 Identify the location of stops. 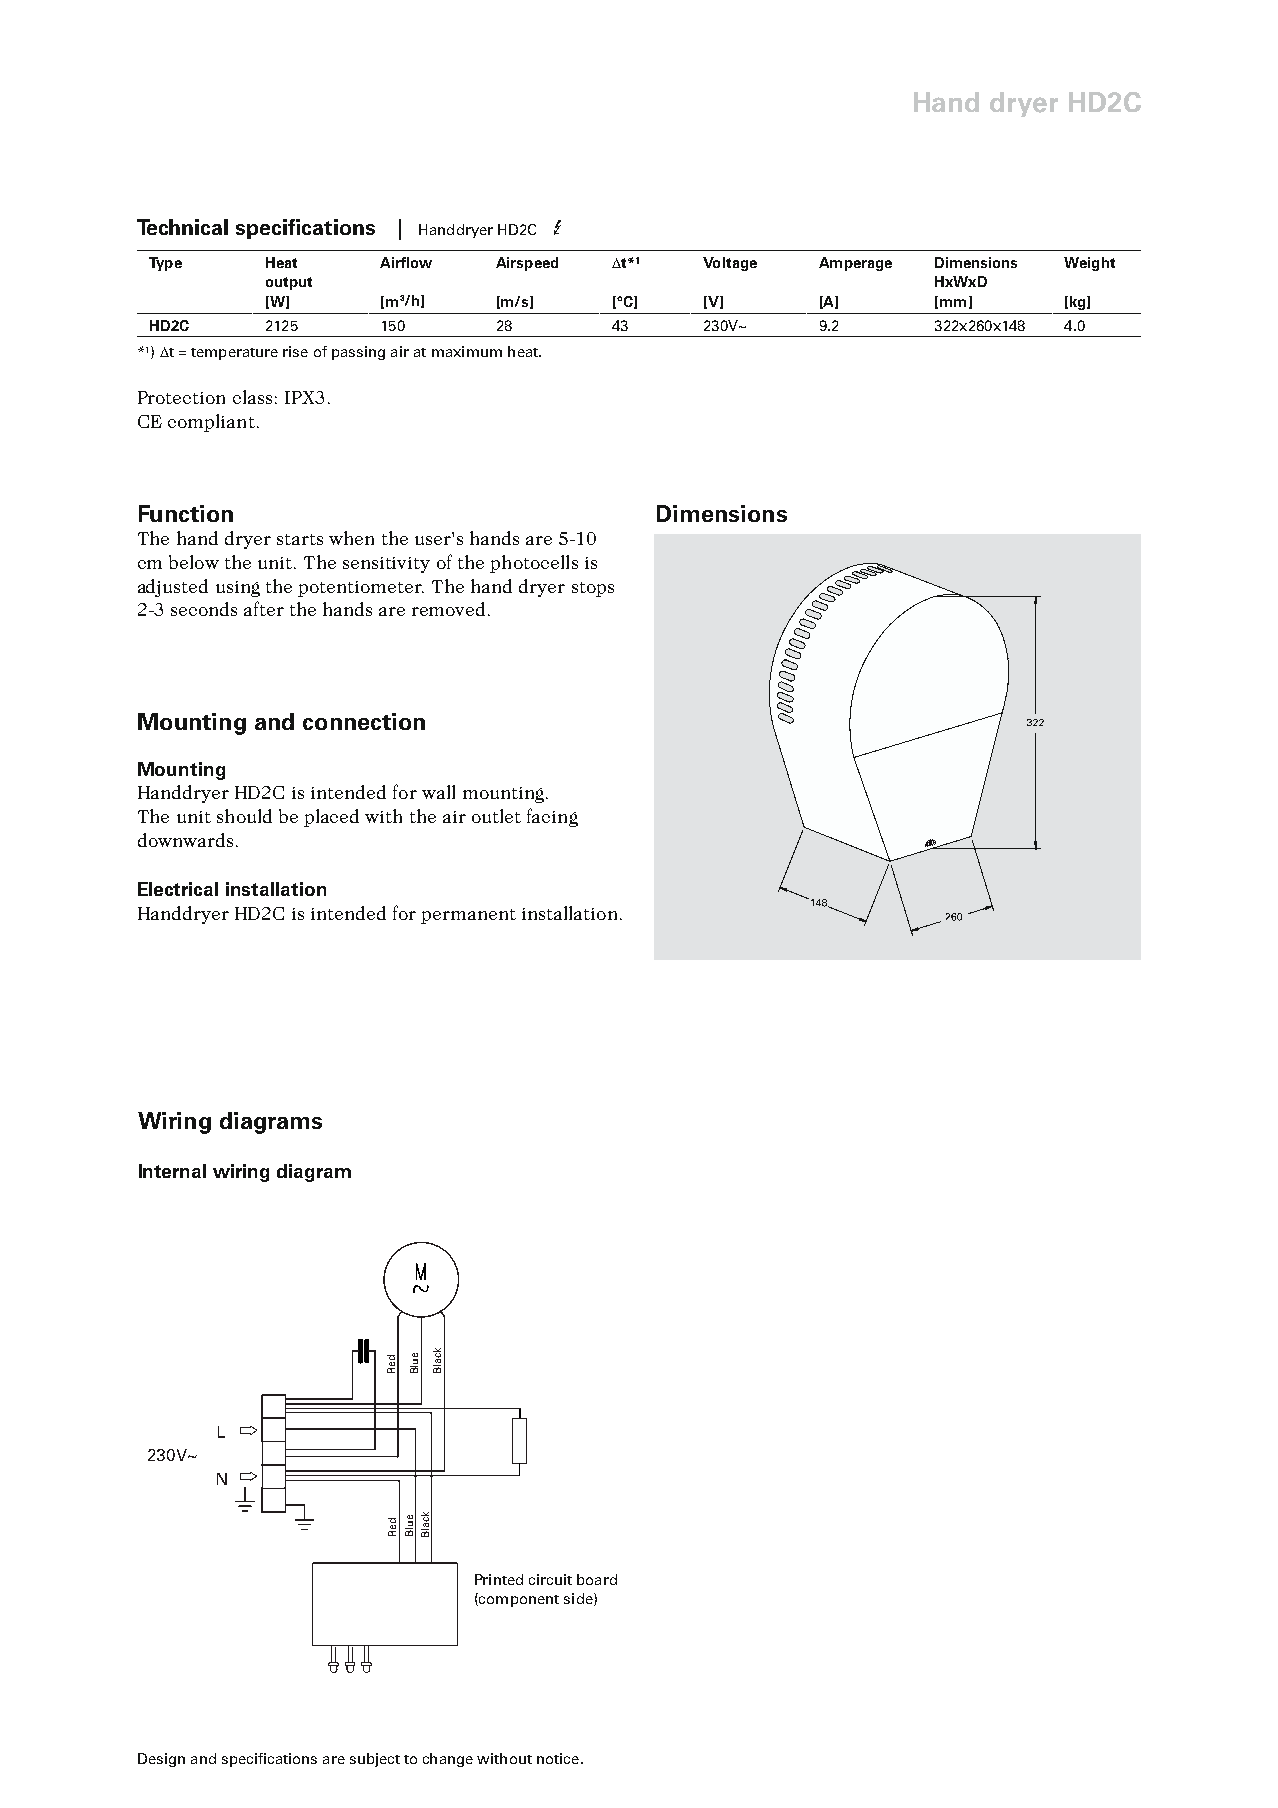
(593, 589).
